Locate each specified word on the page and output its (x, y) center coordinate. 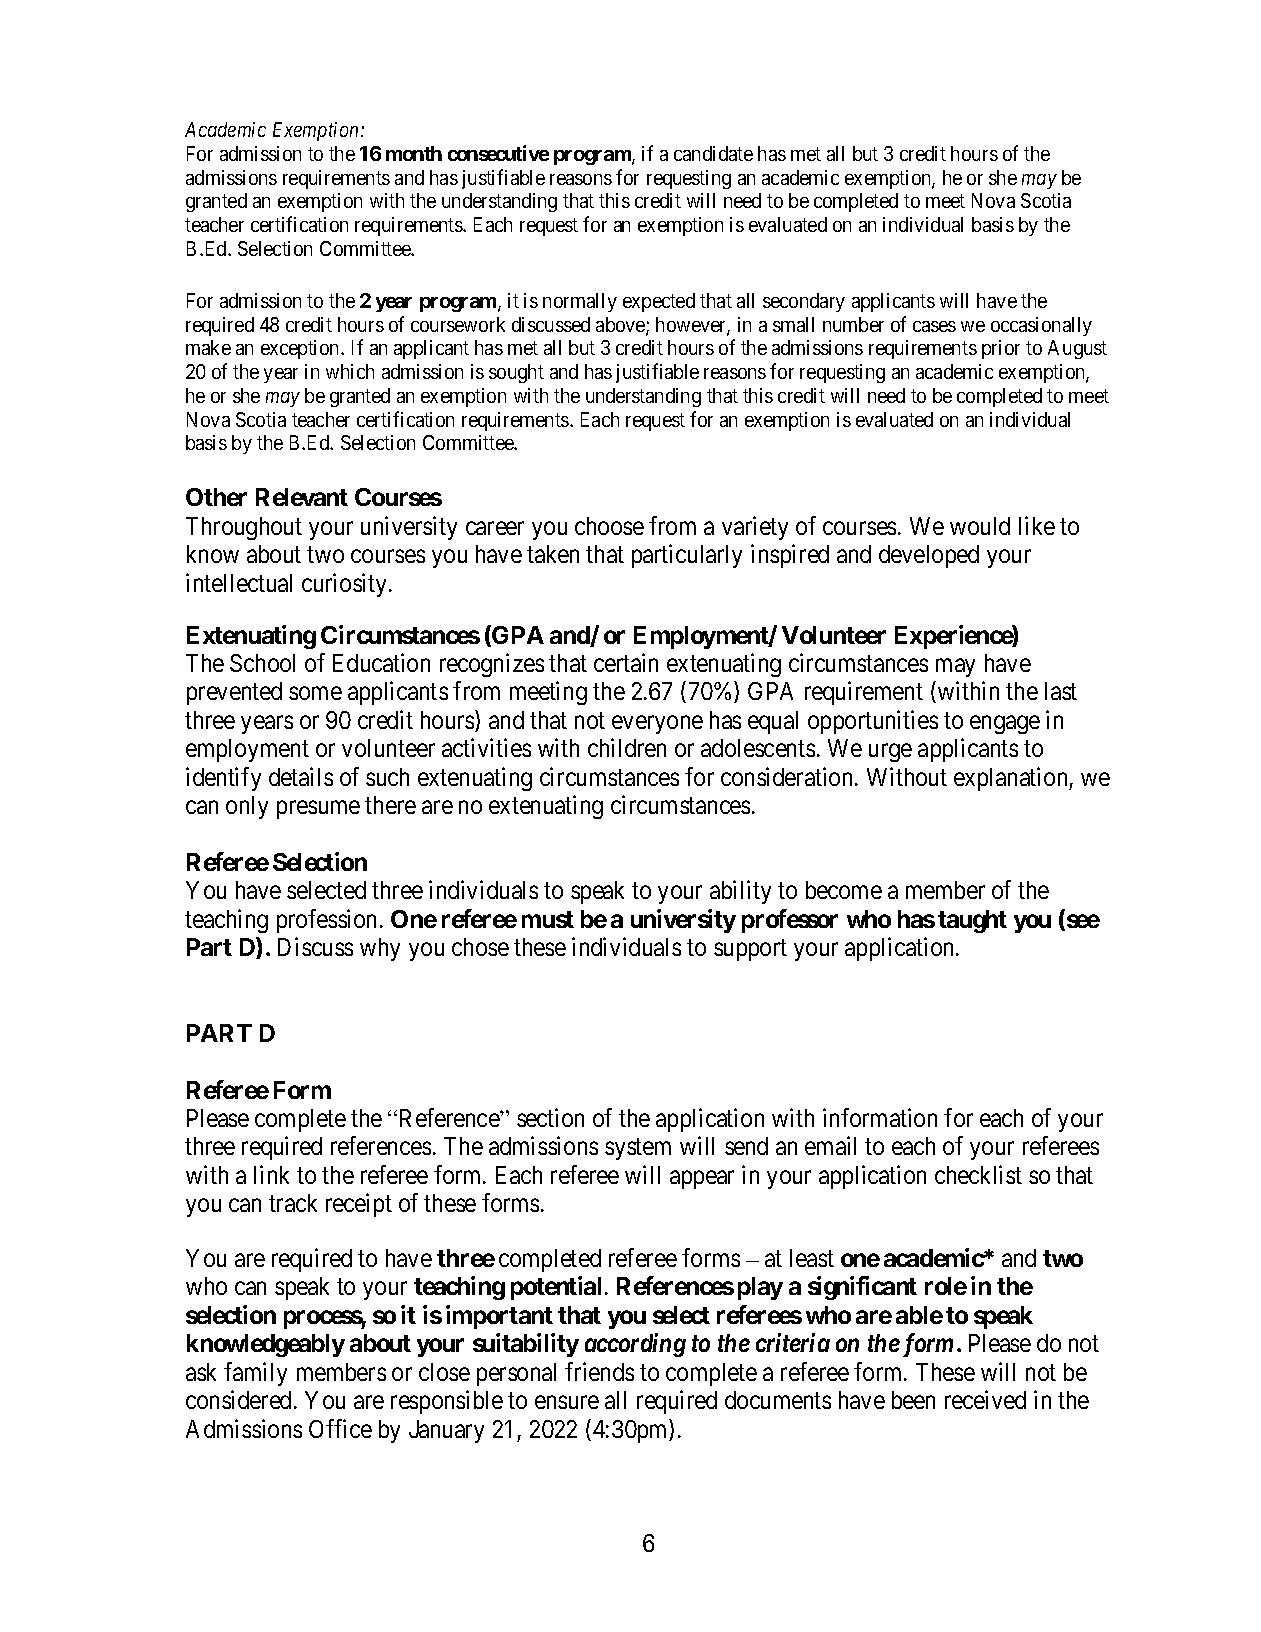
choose (609, 526)
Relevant (302, 497)
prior (1001, 349)
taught (972, 921)
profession (326, 921)
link (271, 1174)
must (548, 919)
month (414, 153)
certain (626, 662)
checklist (978, 1174)
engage (1005, 724)
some (315, 693)
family (255, 1374)
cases (934, 326)
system (638, 1149)
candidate (713, 153)
